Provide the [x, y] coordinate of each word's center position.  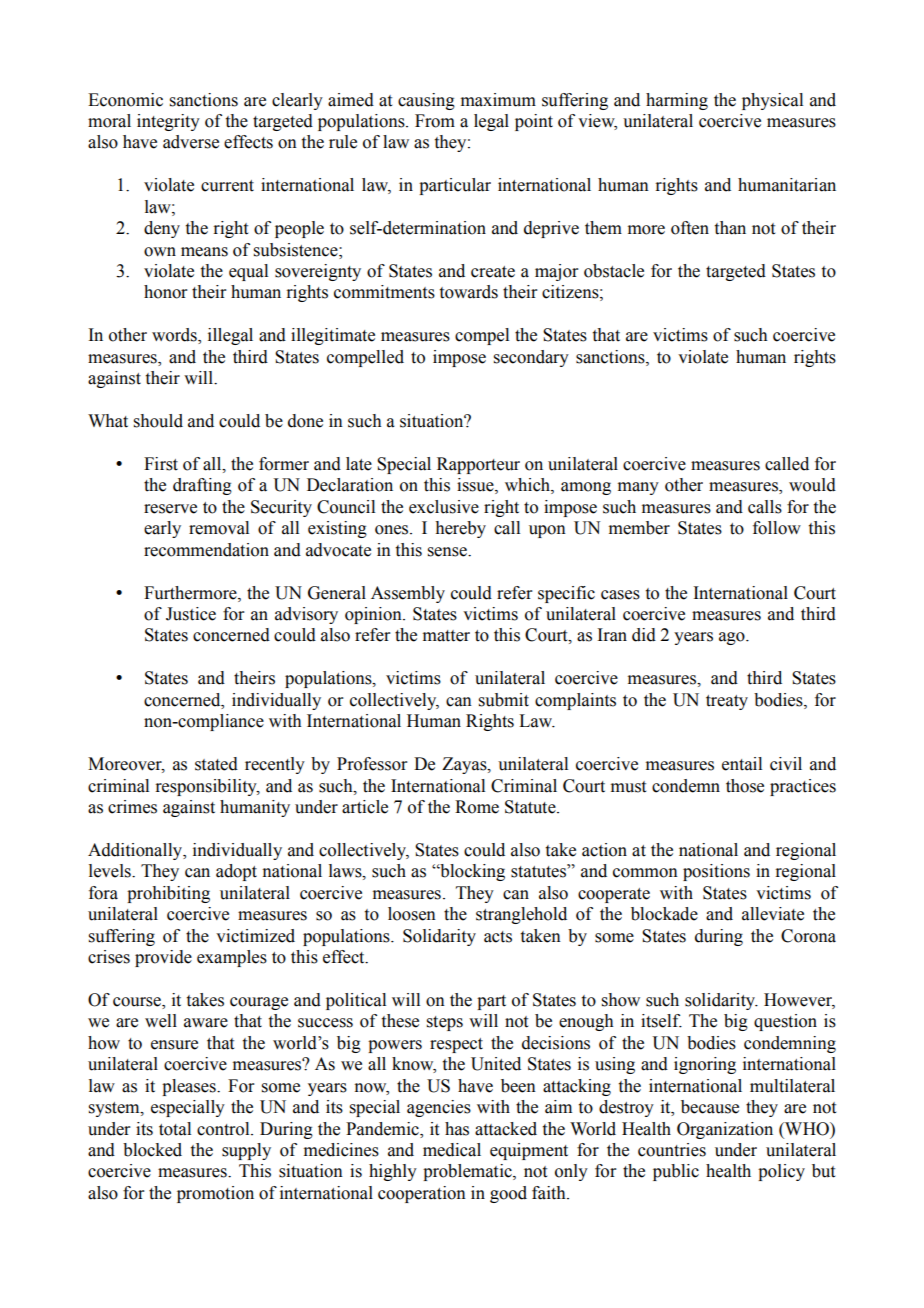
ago [733, 638]
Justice [191, 614]
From [435, 121]
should [158, 421]
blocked [152, 1150]
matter [446, 636]
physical [772, 101]
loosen [412, 914]
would [812, 485]
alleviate [773, 914]
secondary [531, 358]
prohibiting [168, 894]
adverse [191, 142]
